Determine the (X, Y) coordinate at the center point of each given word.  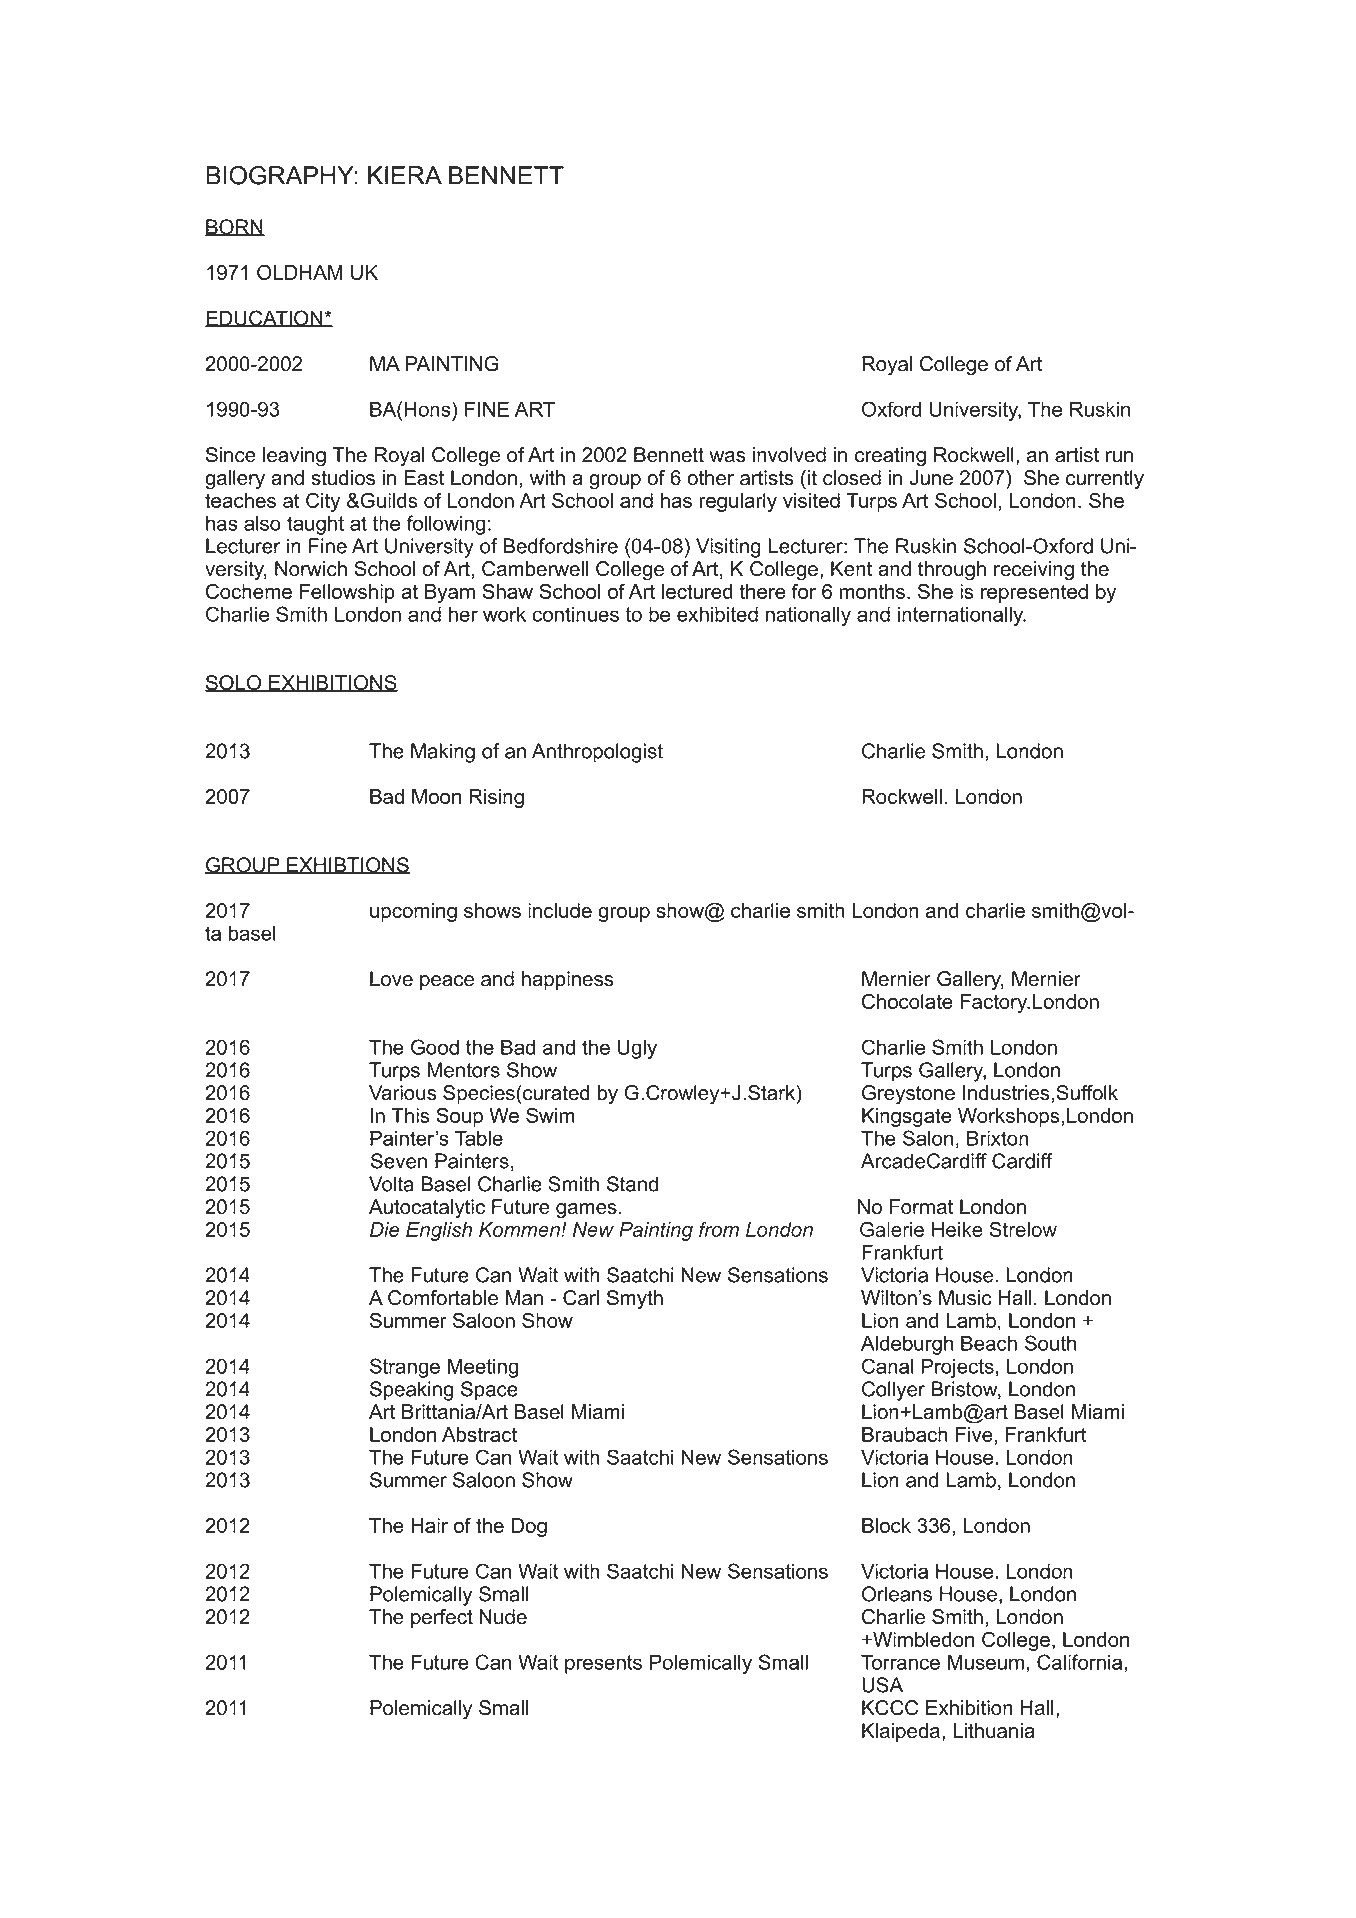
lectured (697, 591)
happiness (568, 980)
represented (1034, 593)
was (727, 457)
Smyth (635, 1300)
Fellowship (347, 593)
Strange (405, 1368)
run (1119, 457)
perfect (442, 1618)
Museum (986, 1662)
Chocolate (907, 1001)
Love (391, 979)
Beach (989, 1343)
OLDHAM (300, 272)
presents (603, 1664)
